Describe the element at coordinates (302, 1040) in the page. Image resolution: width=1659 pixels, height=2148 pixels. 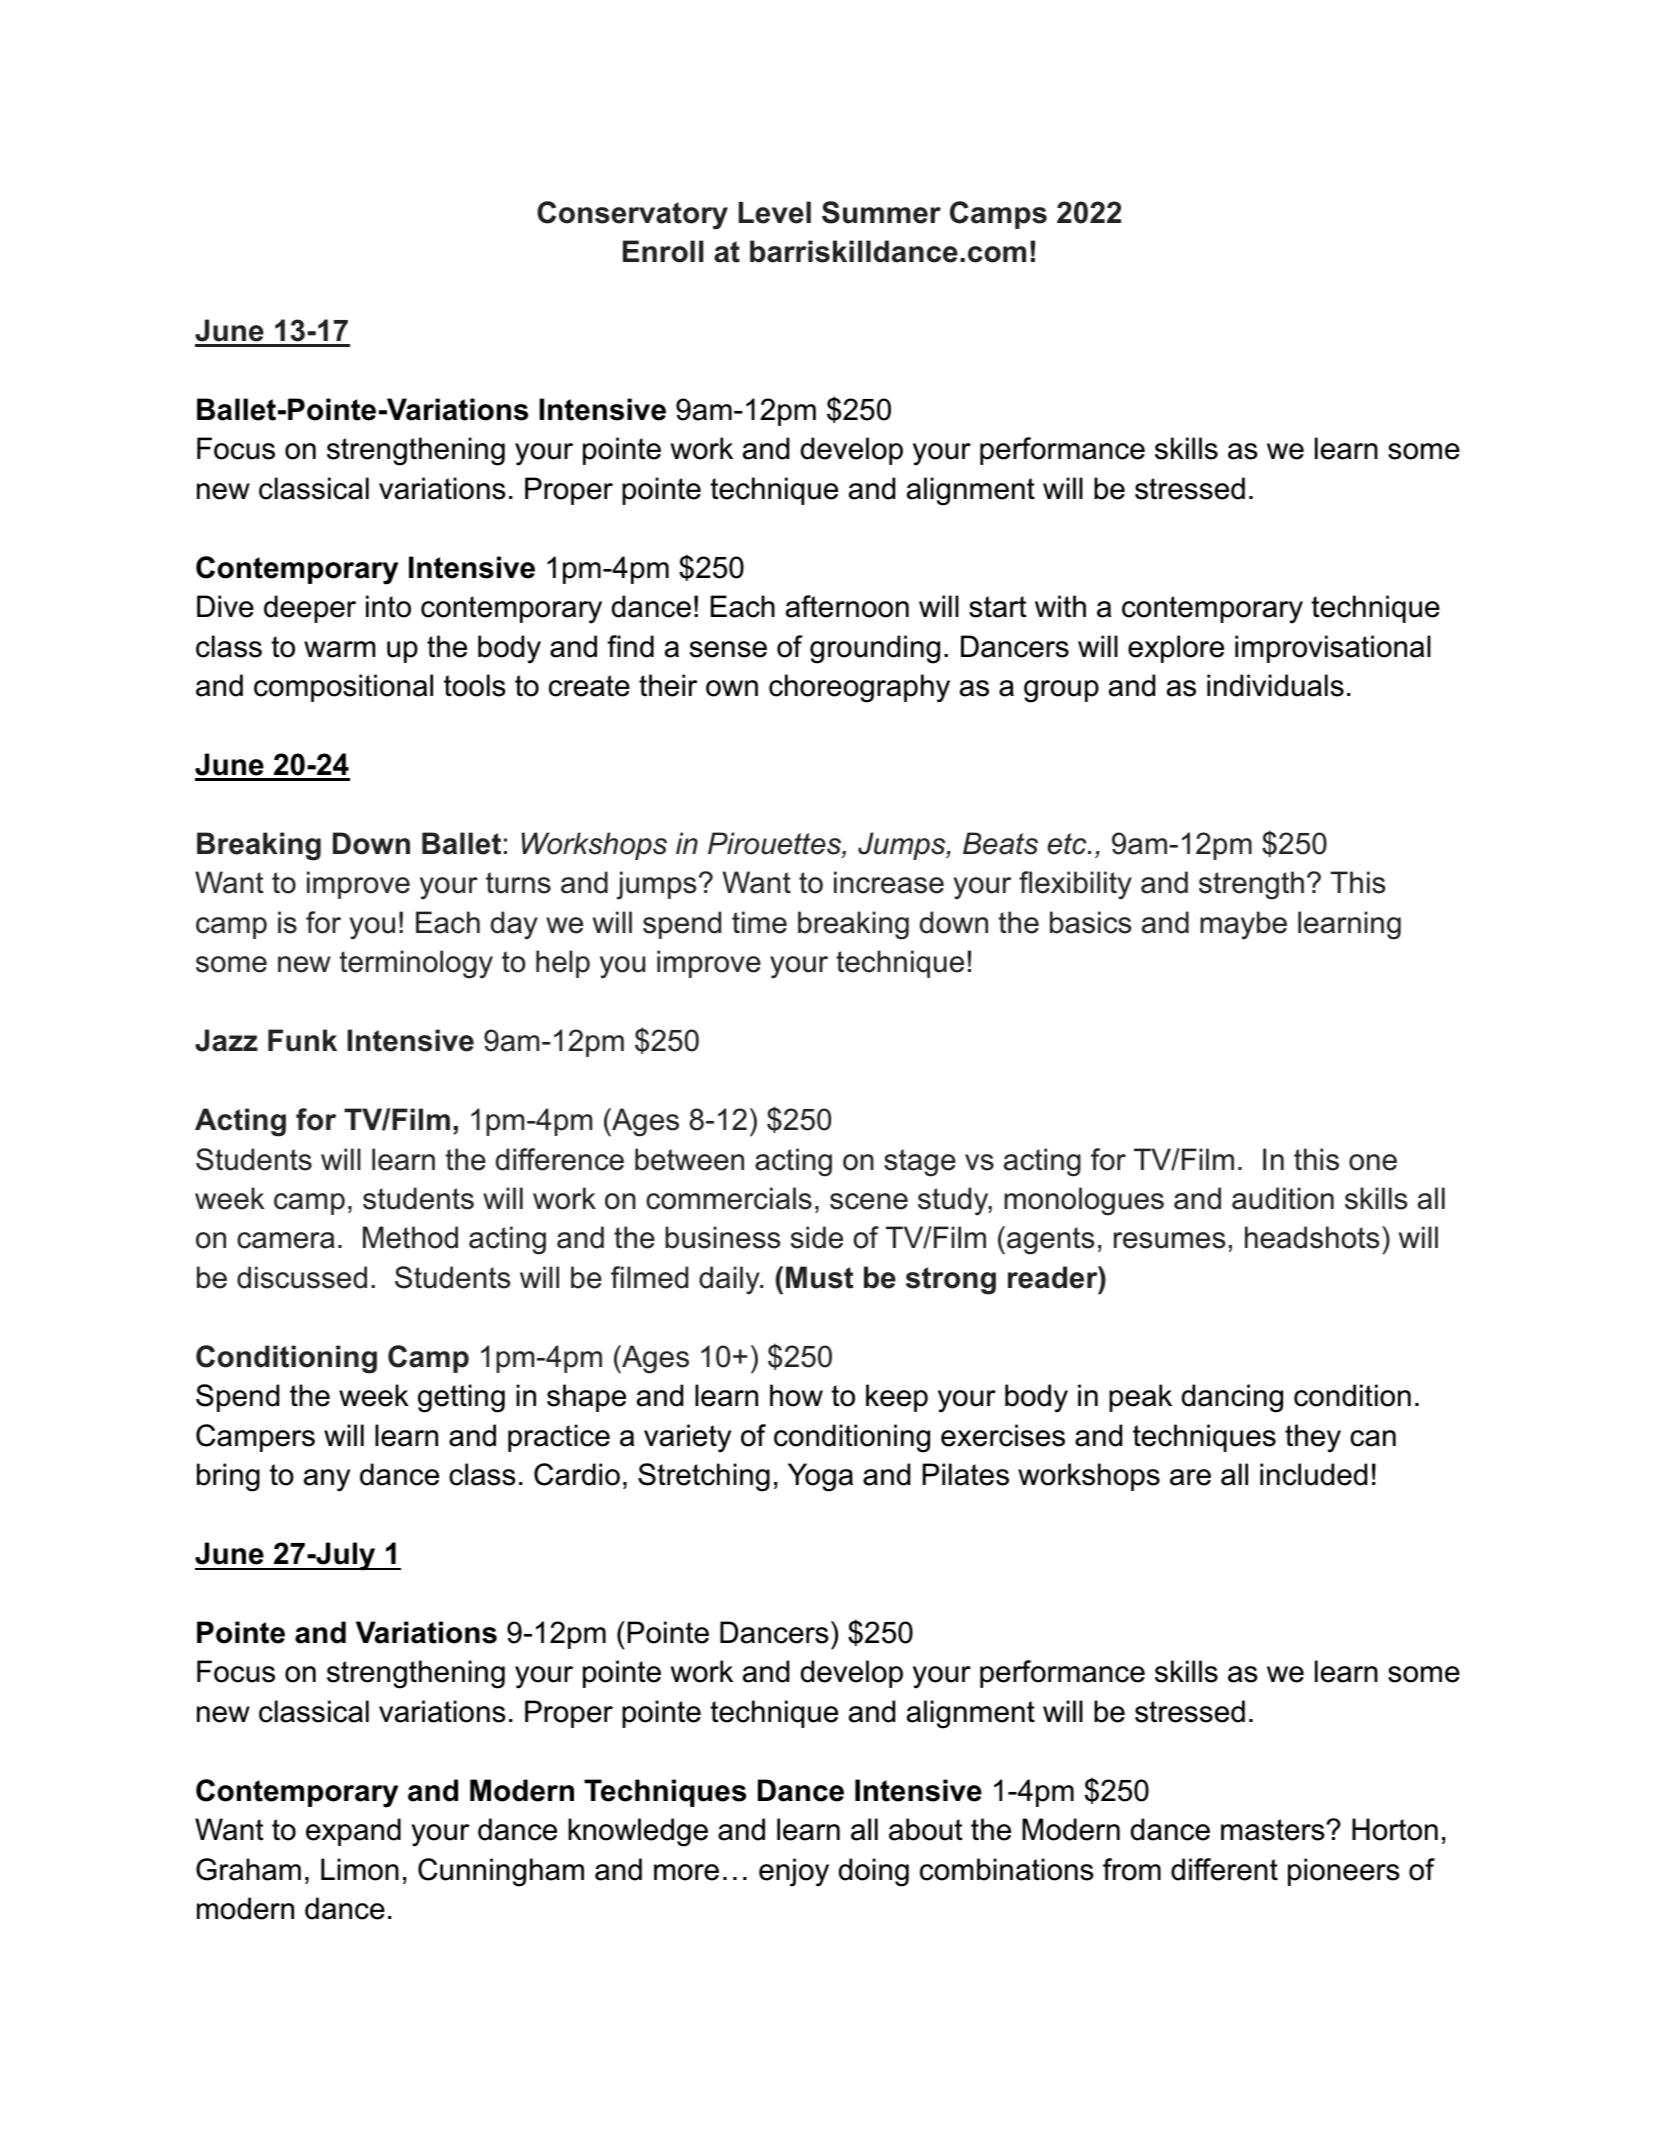
I see `Funk` at that location.
